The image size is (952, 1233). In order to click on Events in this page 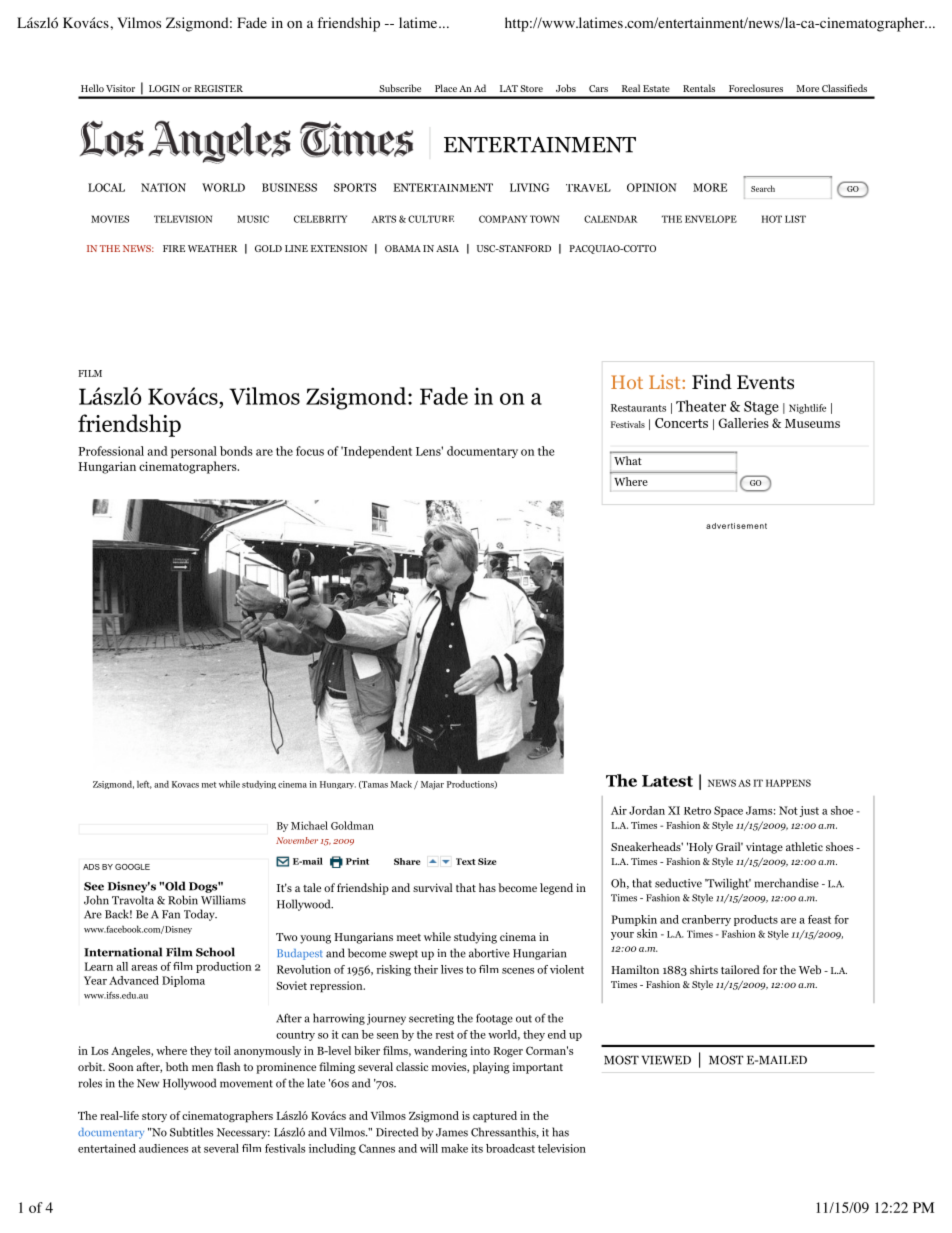, I will do `click(765, 382)`.
